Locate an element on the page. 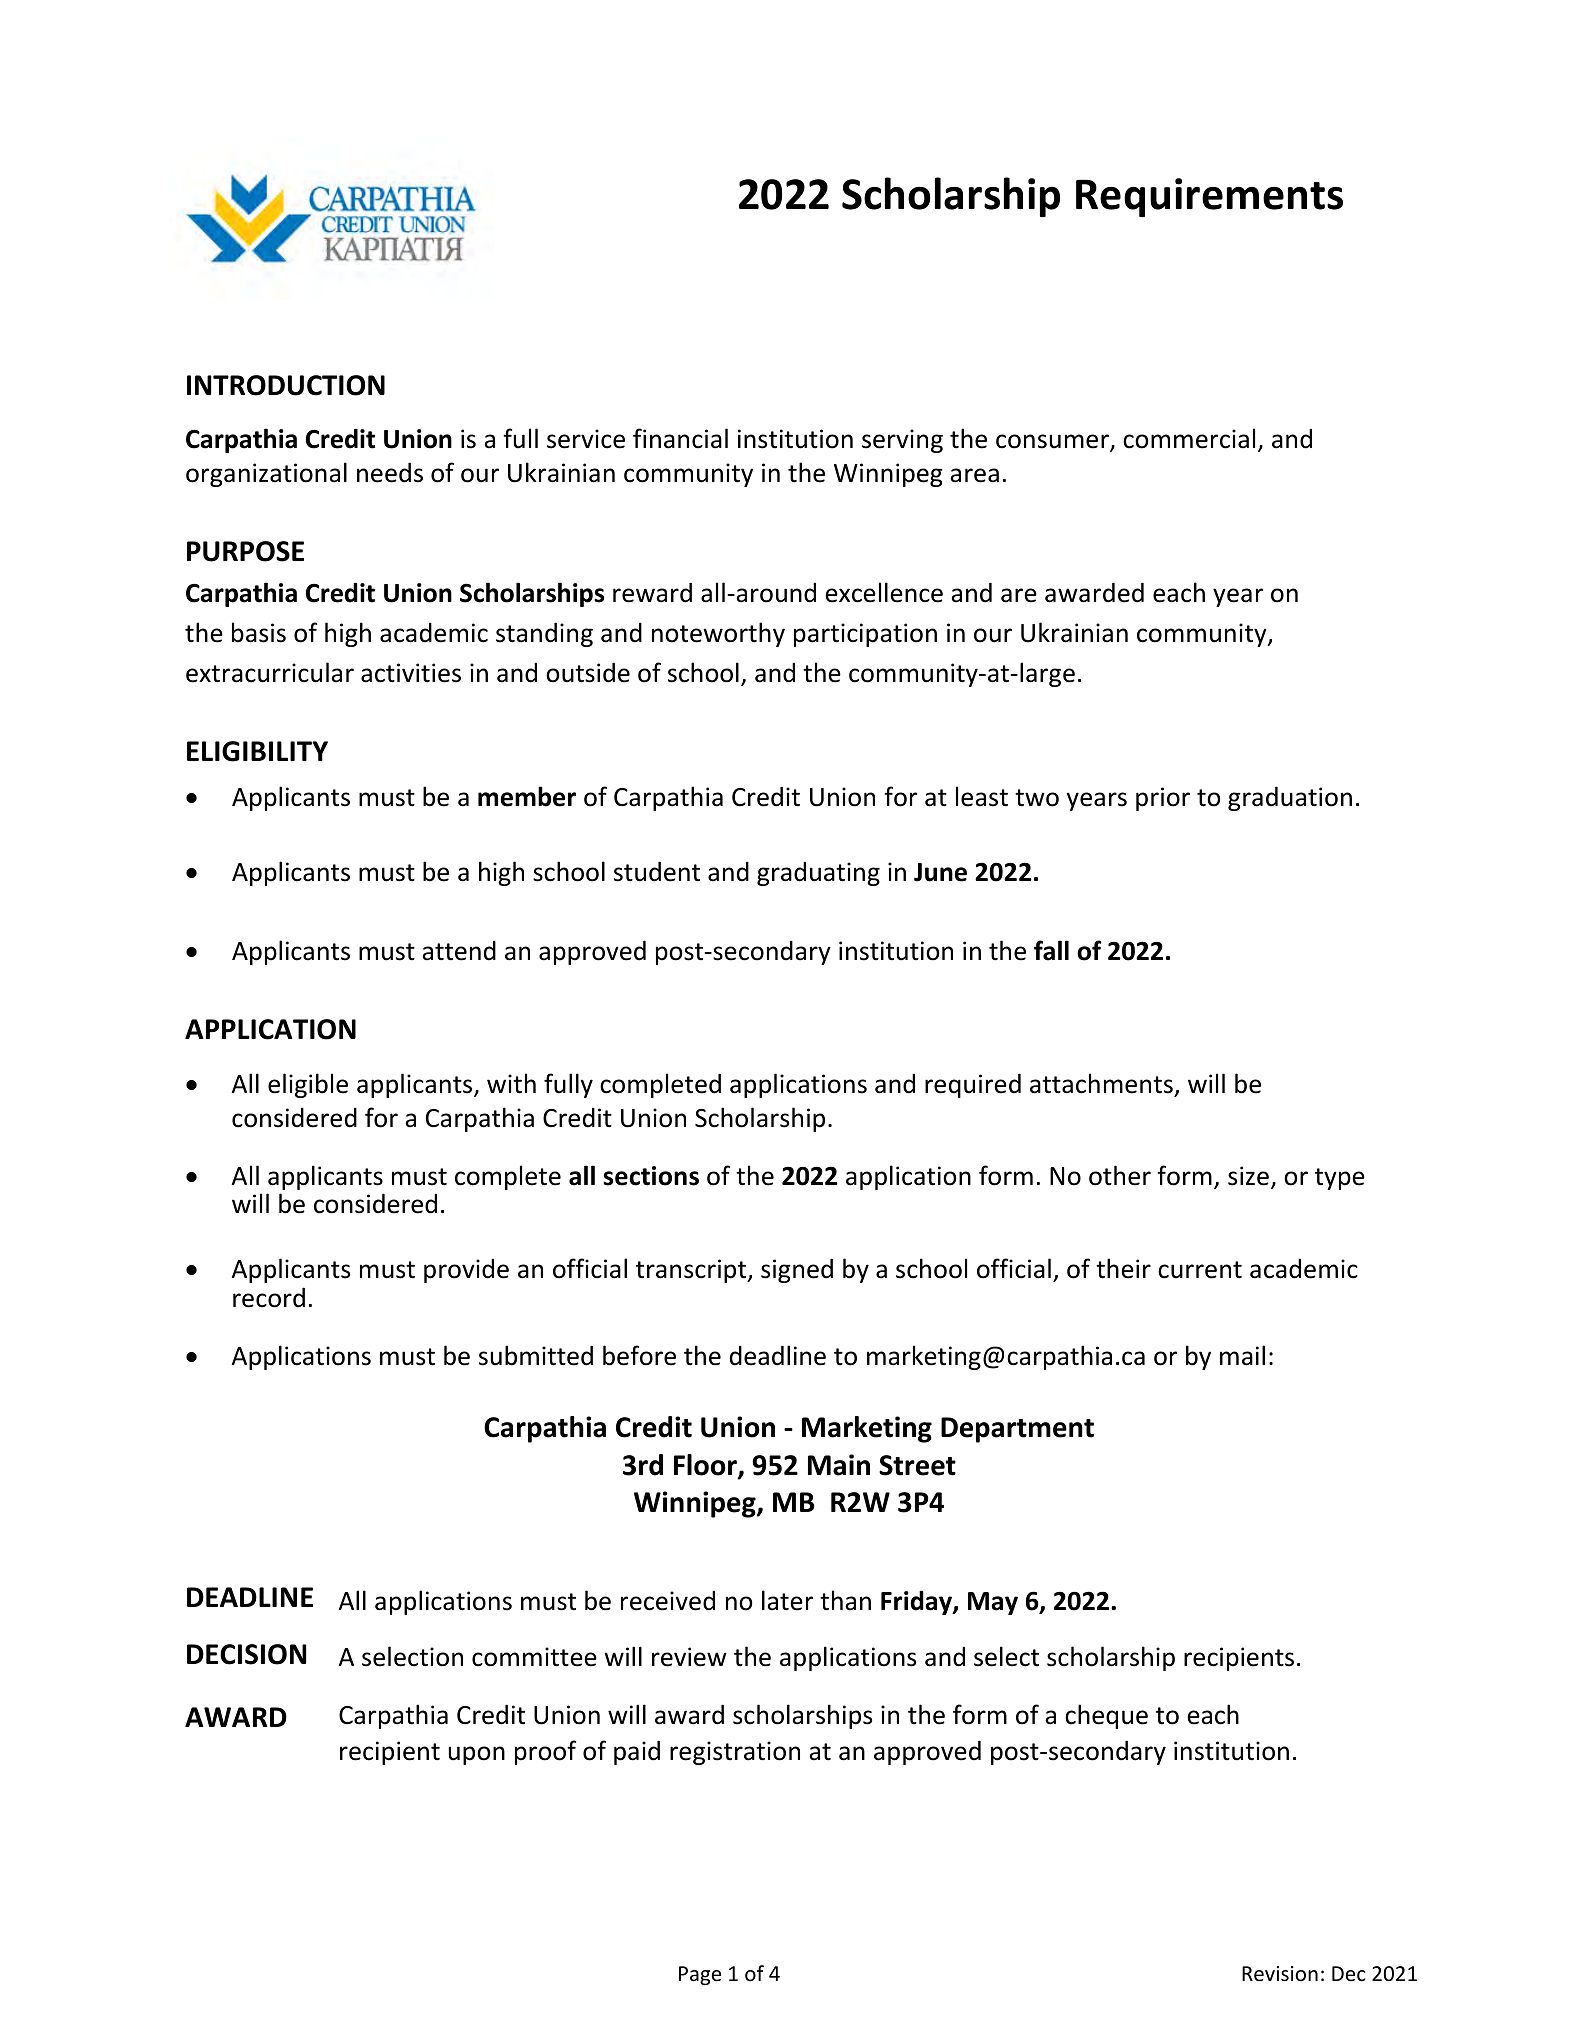  sections is located at coordinates (651, 1176).
